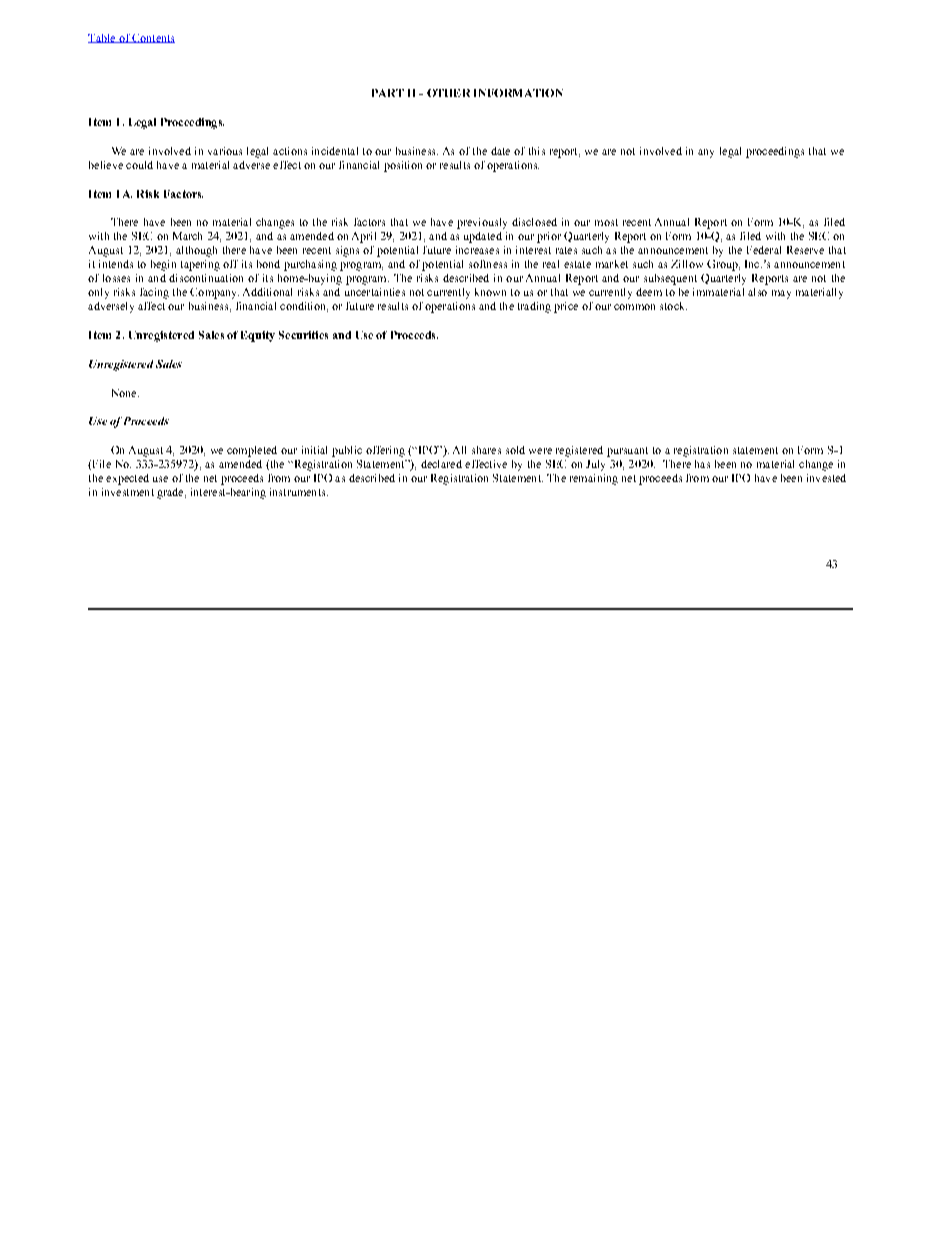 The height and width of the image is (1233, 952). What do you see at coordinates (482, 223) in the image?
I see `previously` at bounding box center [482, 223].
